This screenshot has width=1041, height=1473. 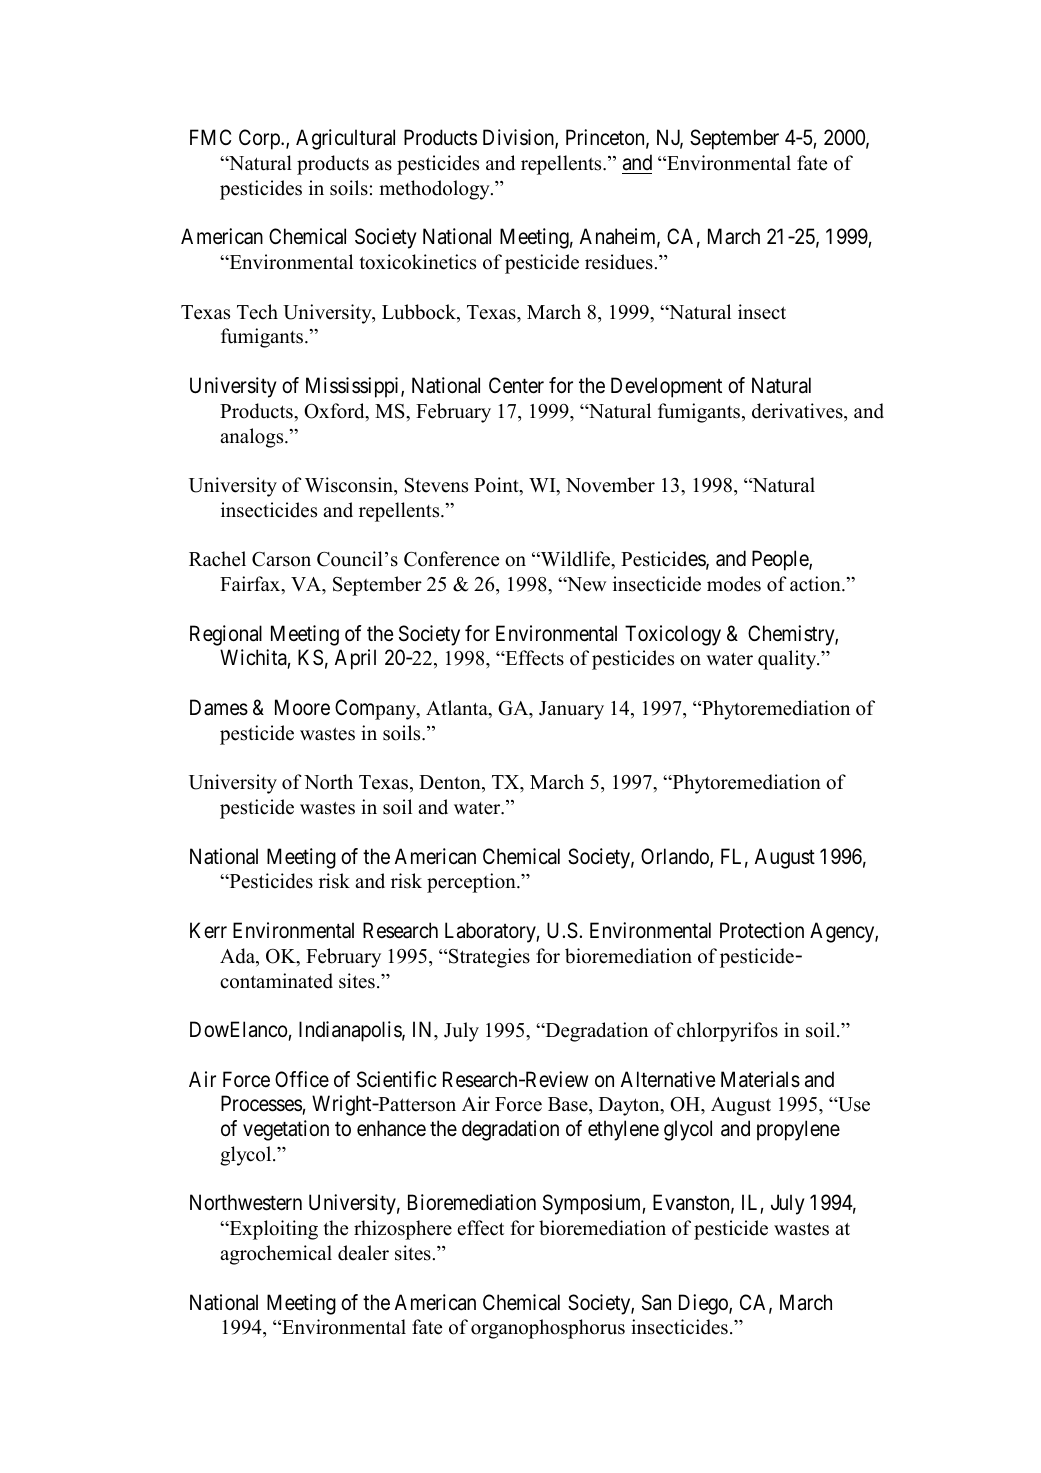 What do you see at coordinates (676, 857) in the screenshot?
I see `Orlando` at bounding box center [676, 857].
